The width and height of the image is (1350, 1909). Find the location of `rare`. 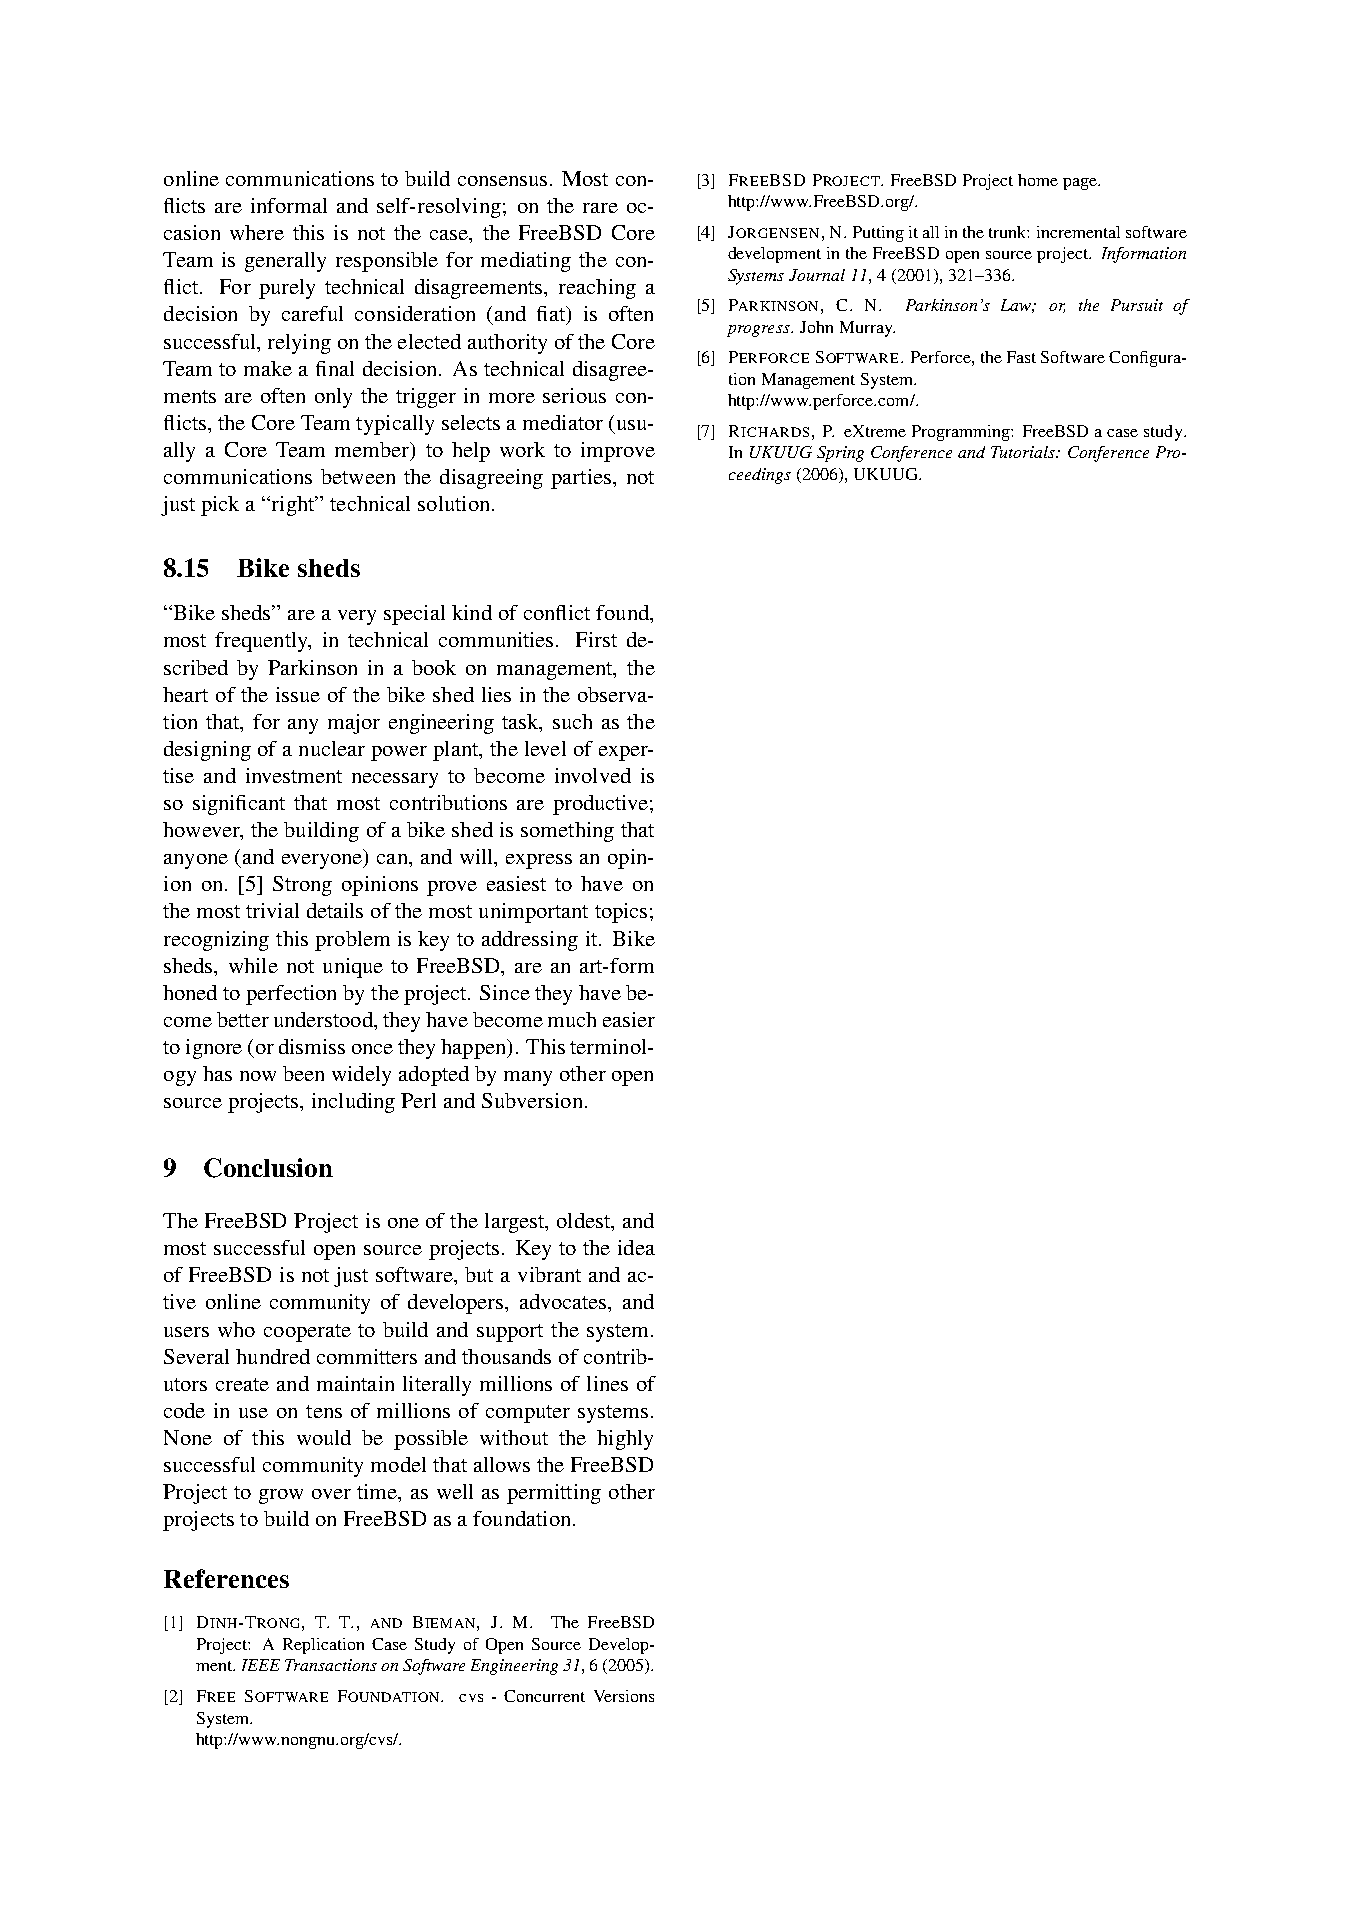

rare is located at coordinates (600, 208).
